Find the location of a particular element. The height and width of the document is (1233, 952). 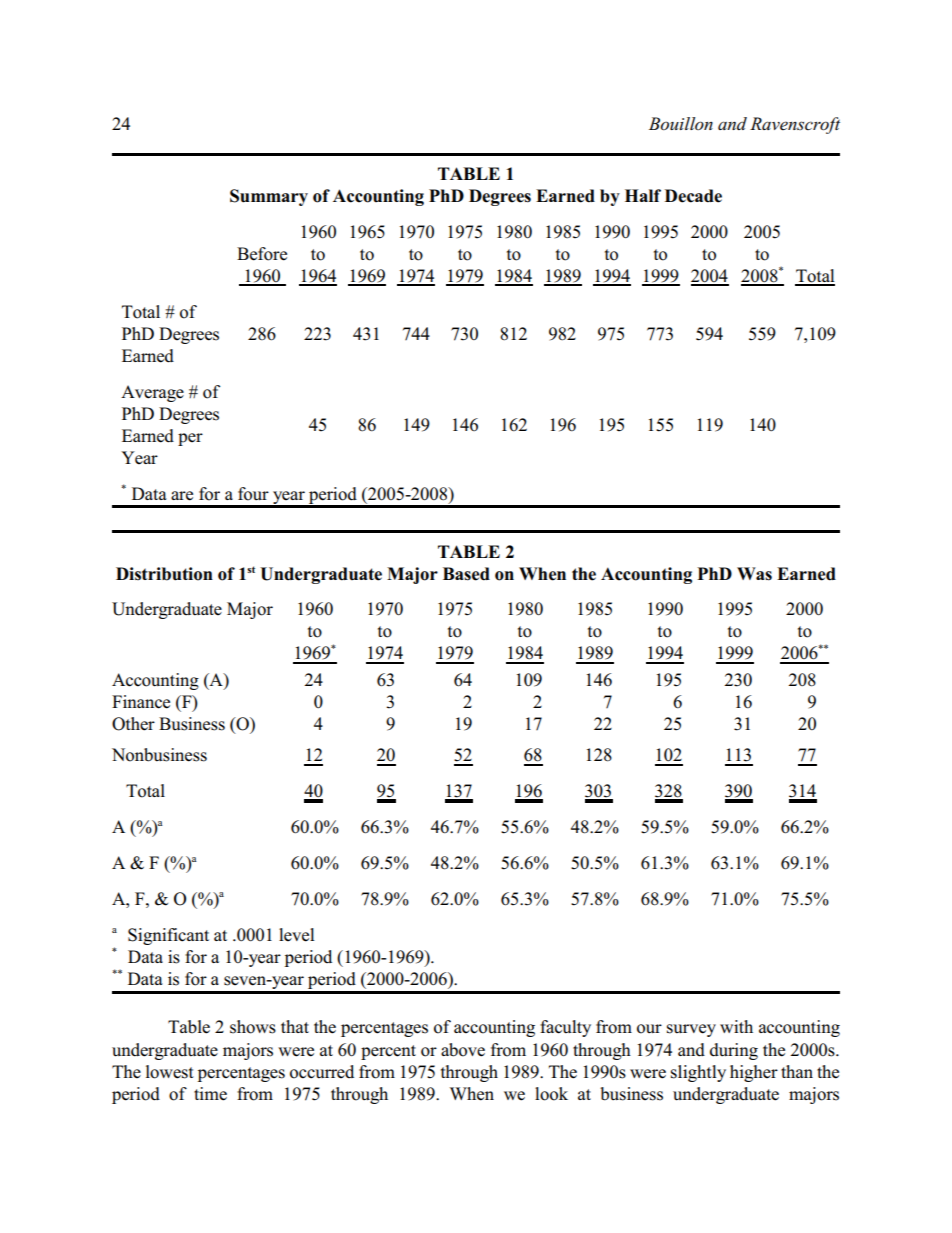

Was is located at coordinates (754, 574).
